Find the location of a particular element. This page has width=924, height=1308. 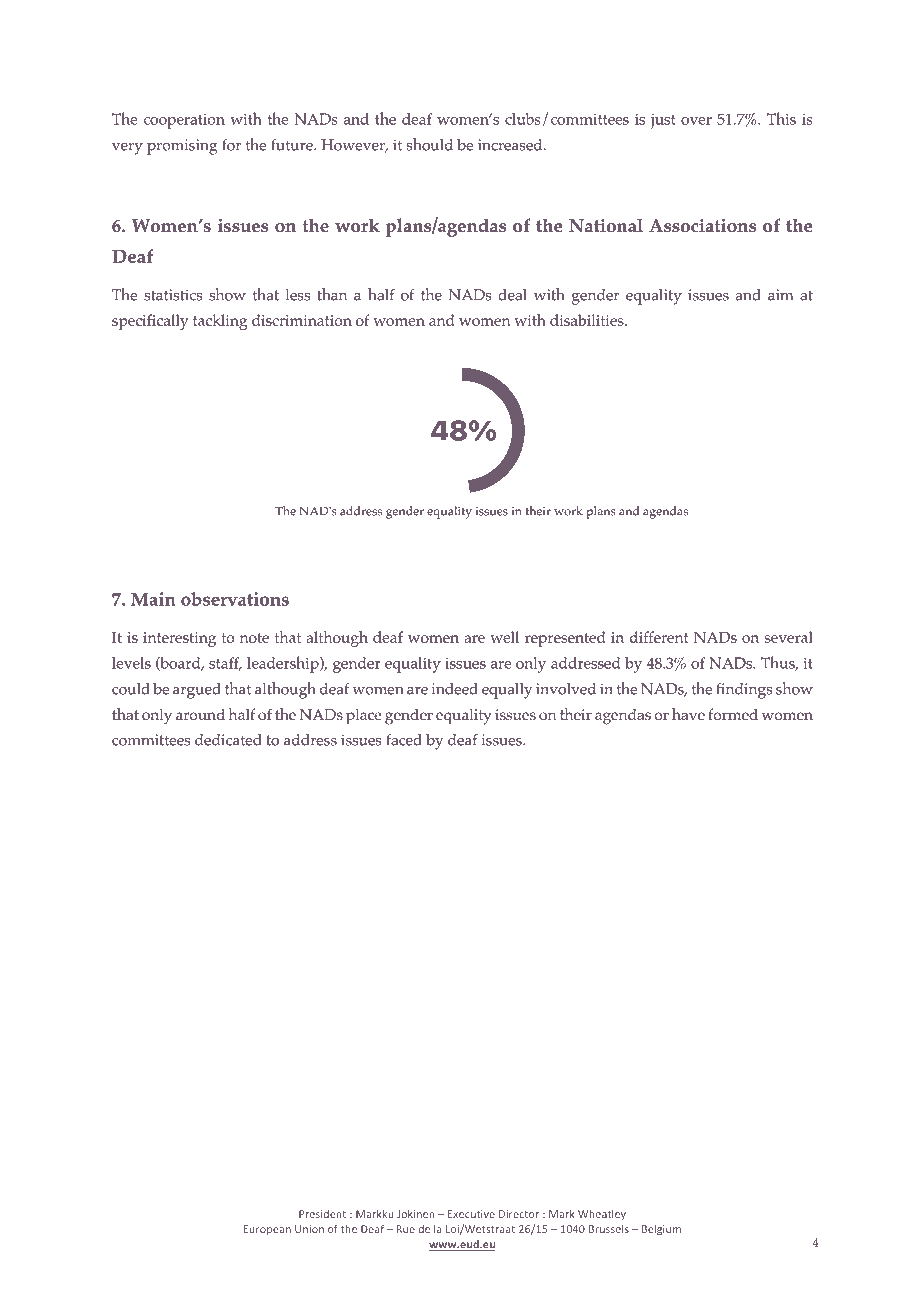

observations is located at coordinates (235, 599).
